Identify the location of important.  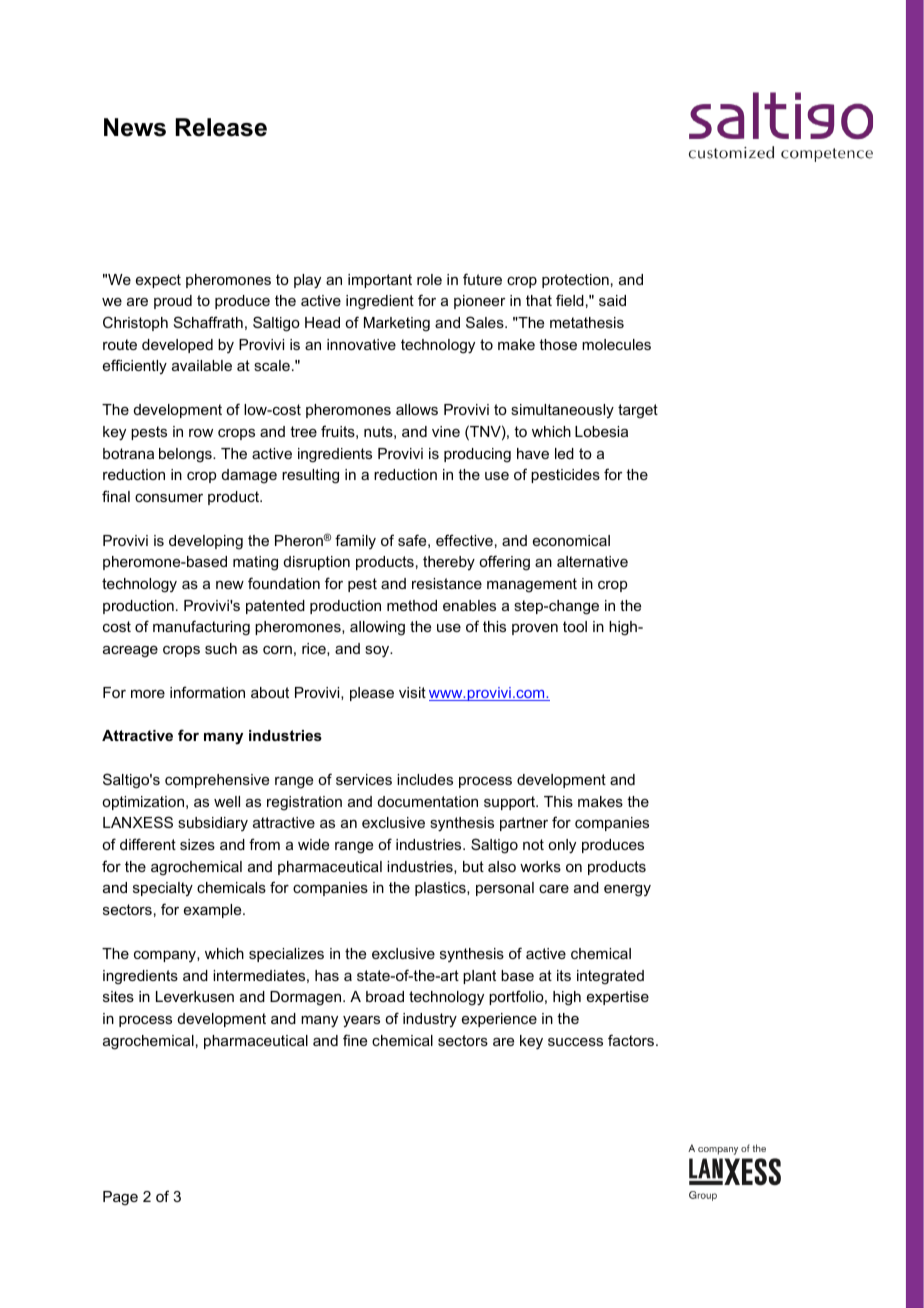
(380, 281).
